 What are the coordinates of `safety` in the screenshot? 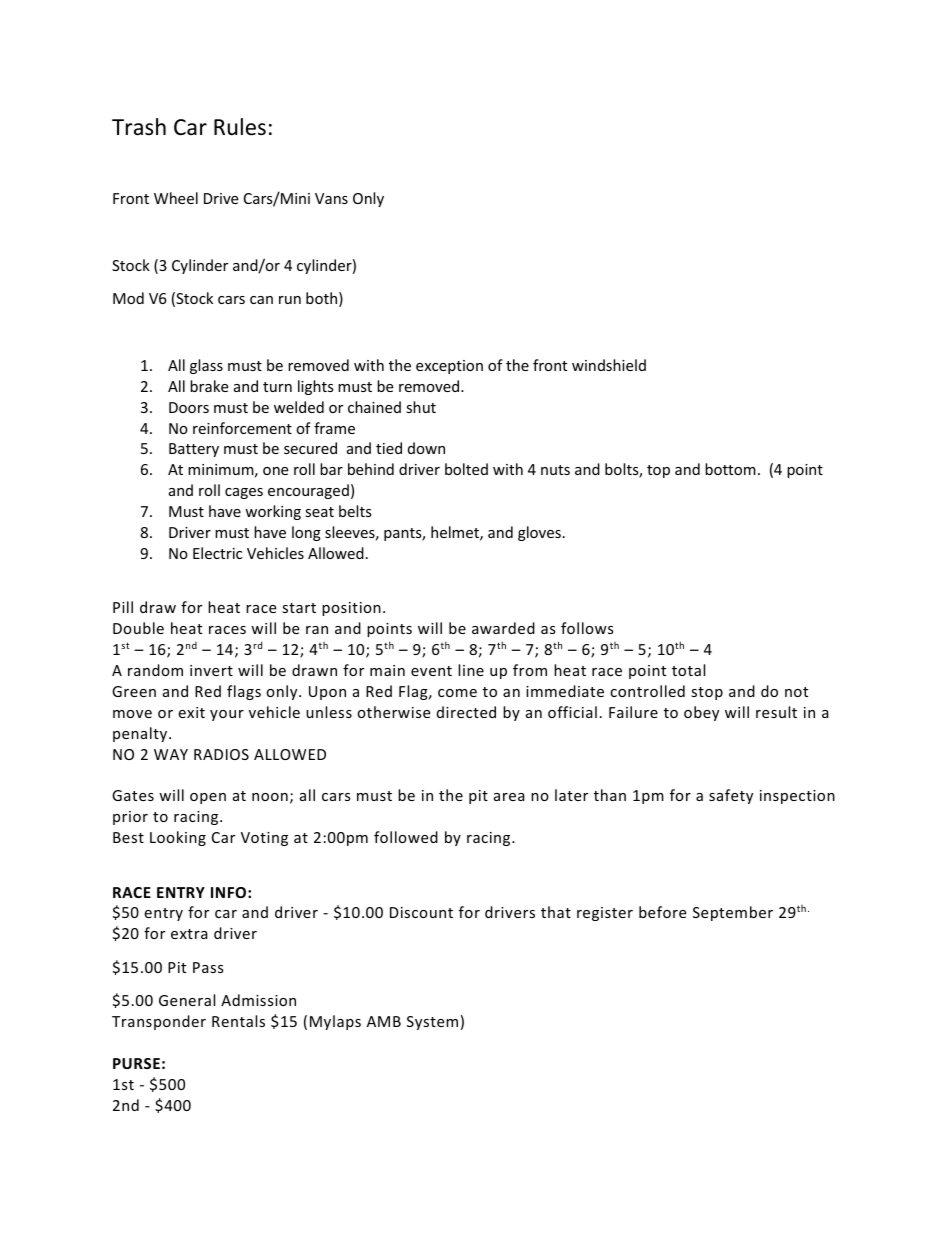 It's located at (731, 796).
